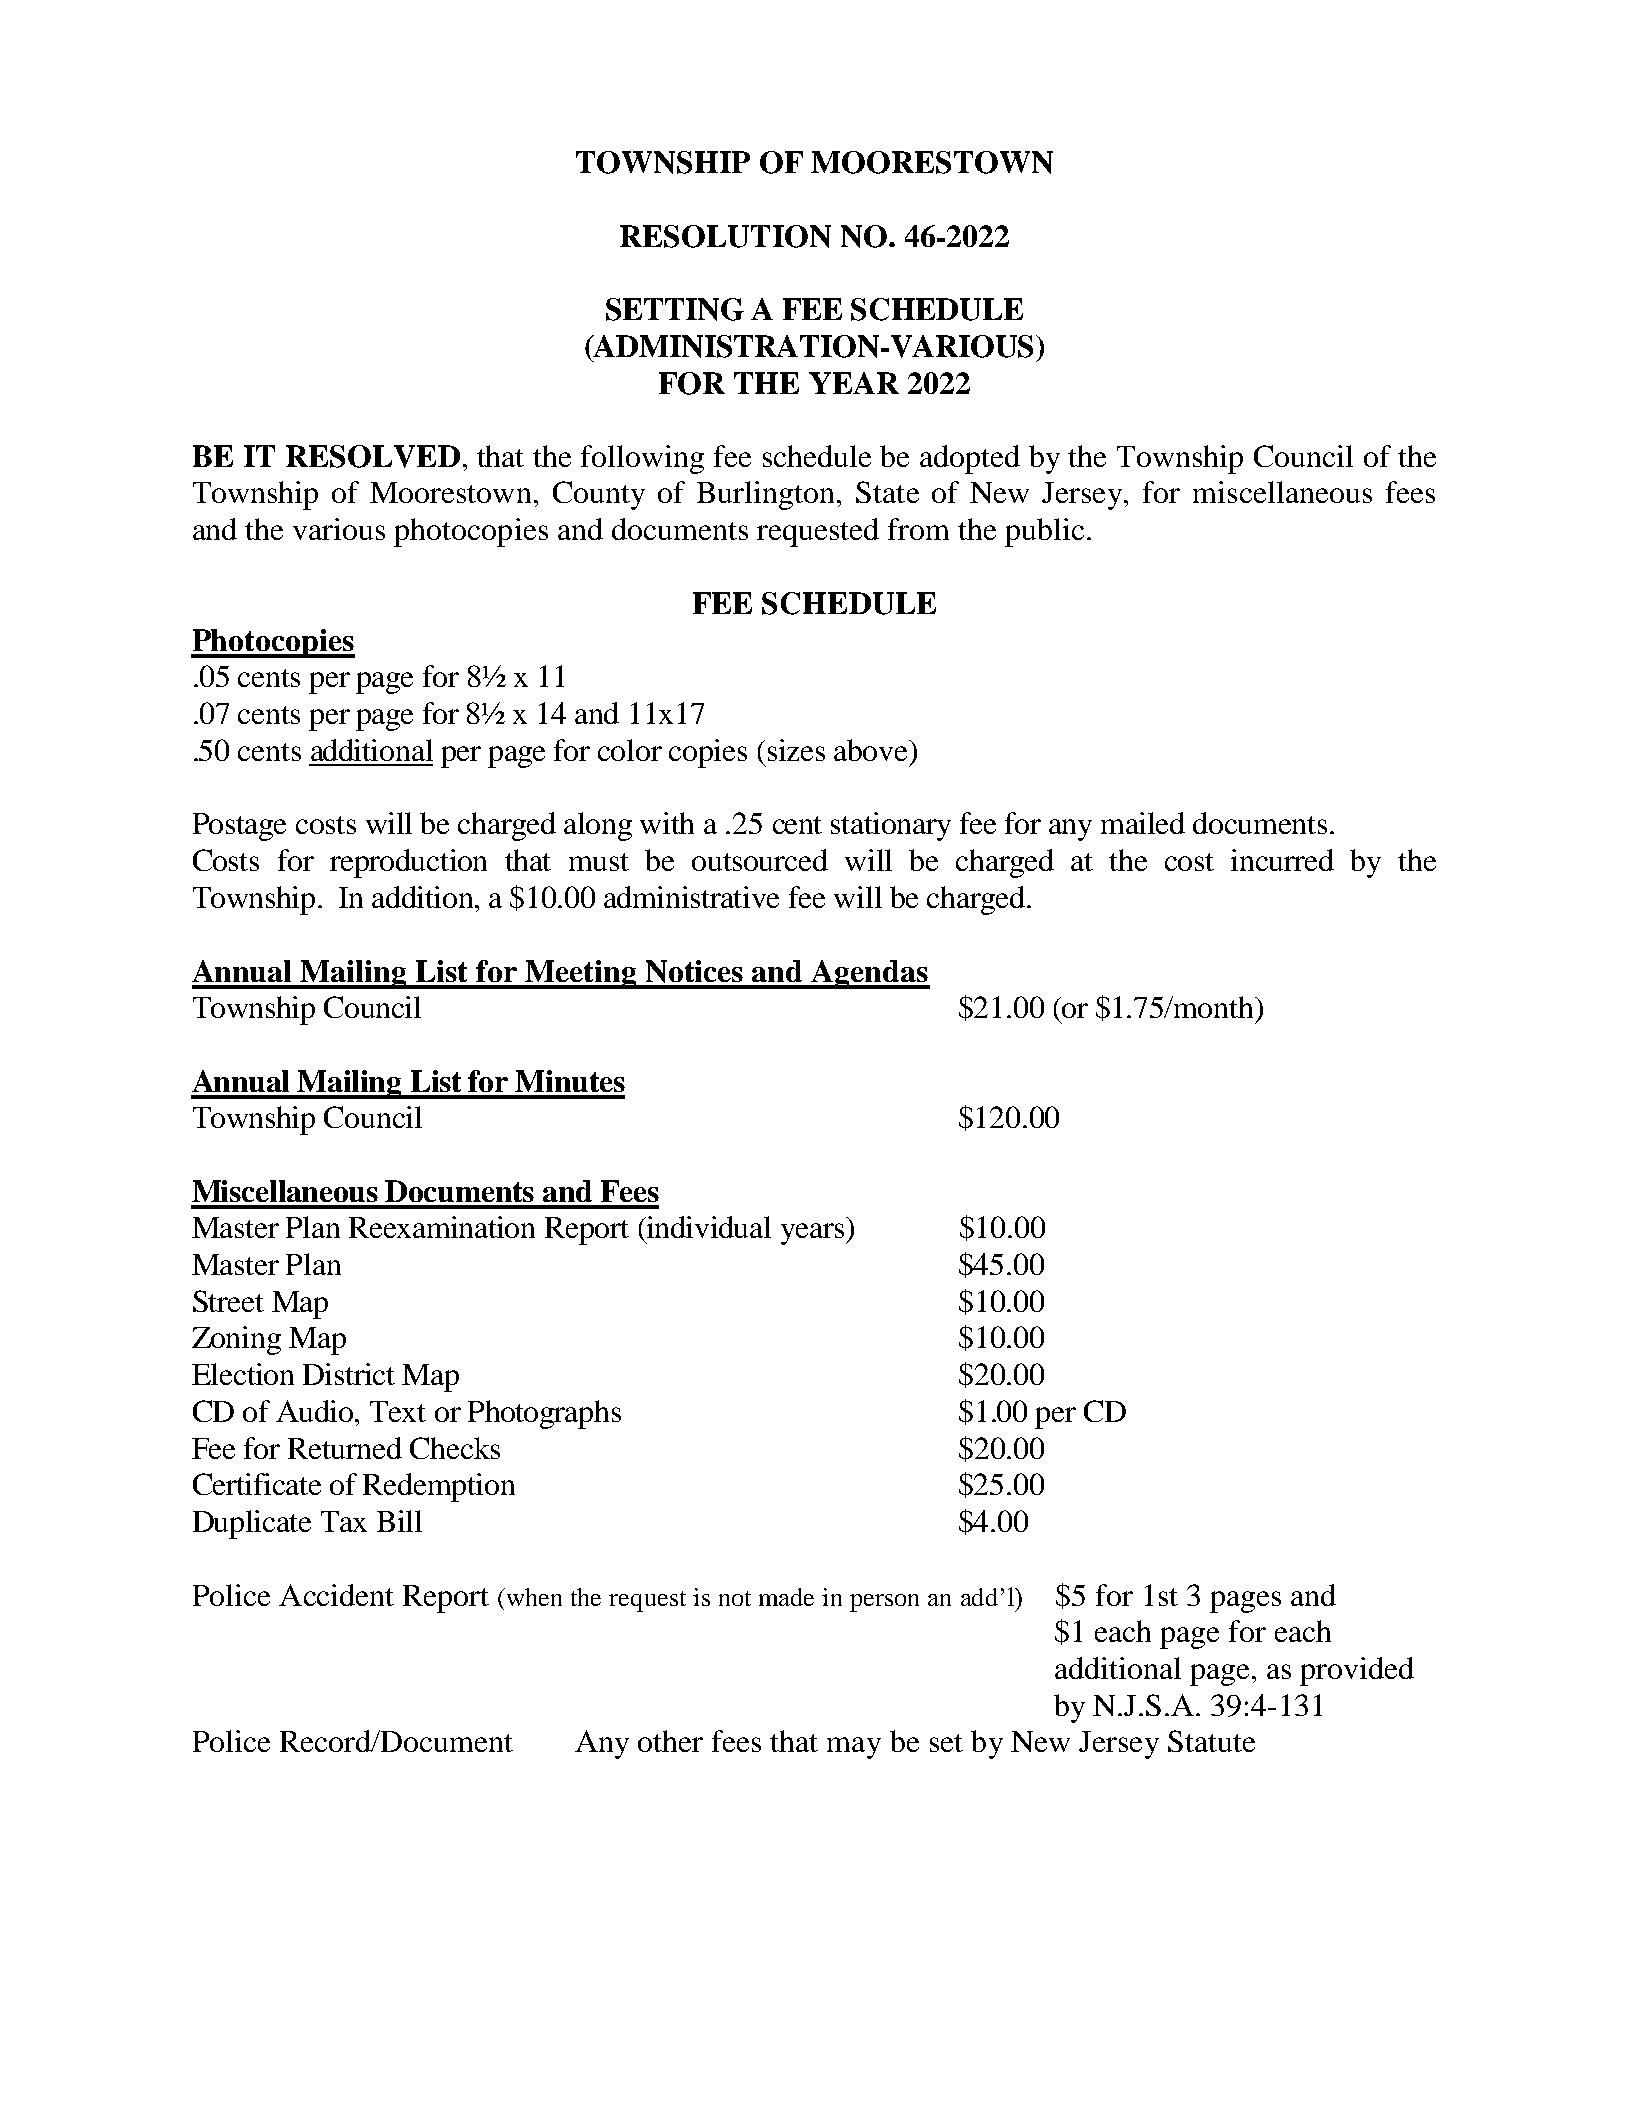  Describe the element at coordinates (854, 1748) in the document. I see `may` at that location.
